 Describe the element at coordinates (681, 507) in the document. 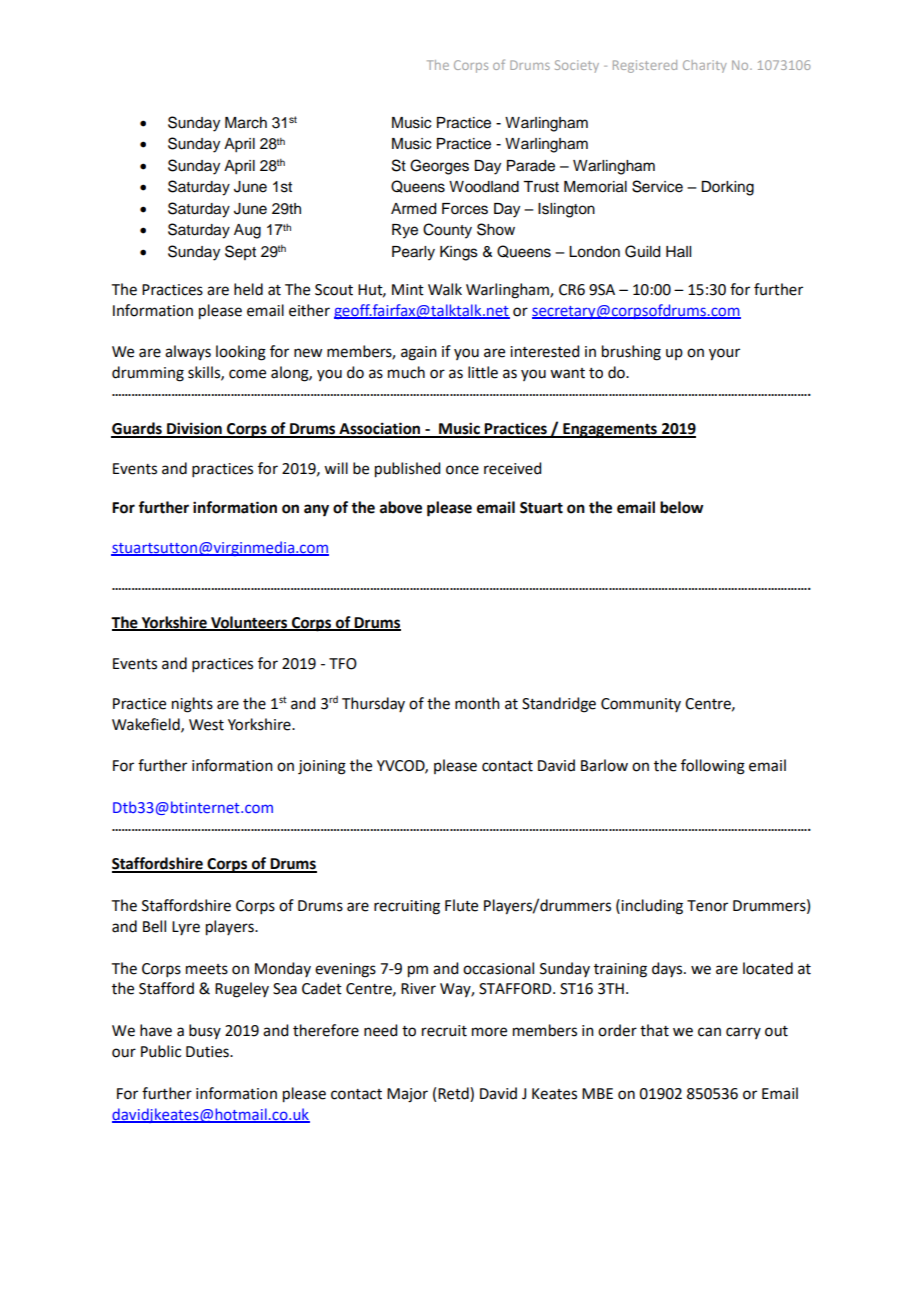

I see `below` at that location.
